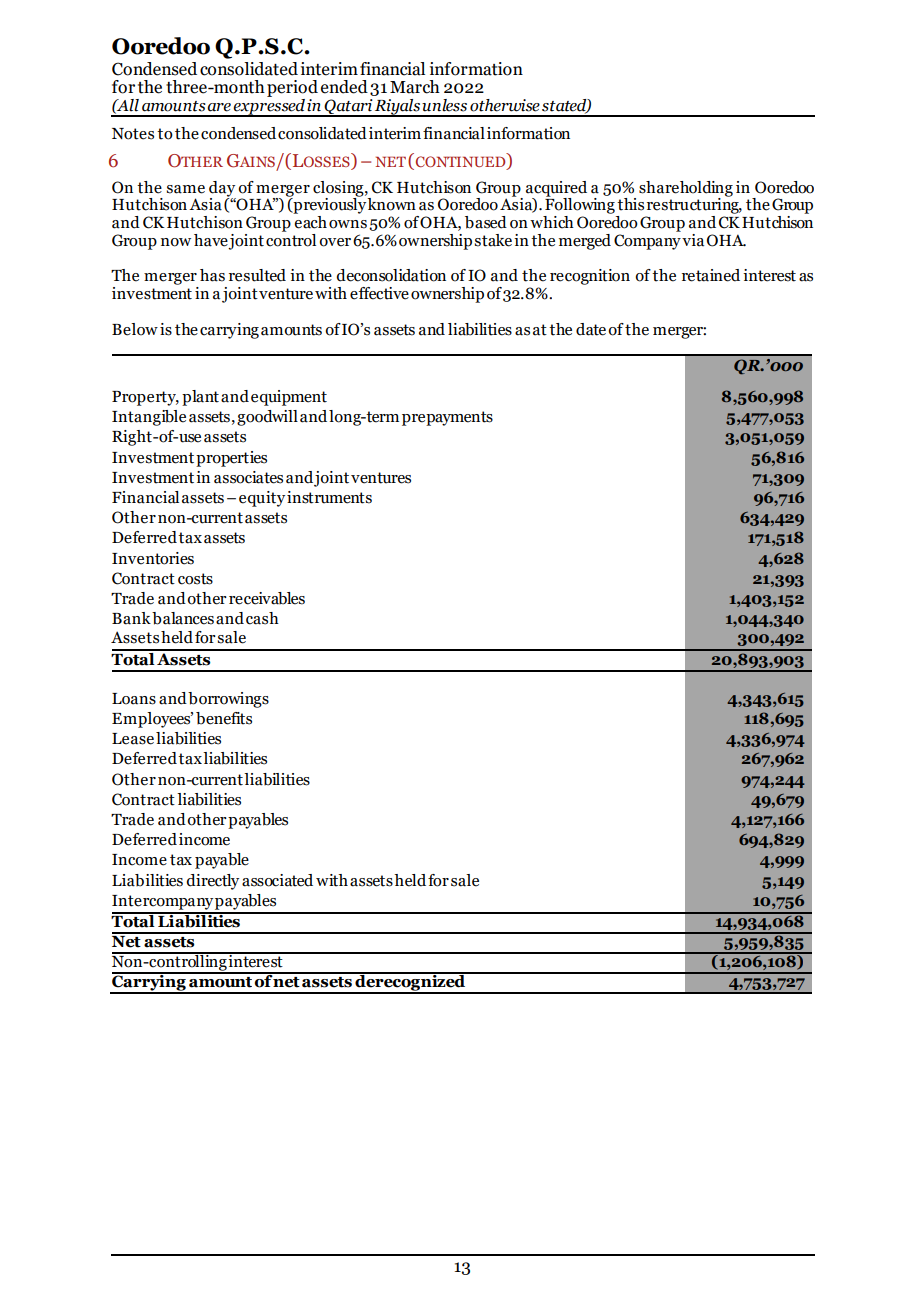 The image size is (924, 1308). Describe the element at coordinates (231, 459) in the page. I see `properties` at that location.
